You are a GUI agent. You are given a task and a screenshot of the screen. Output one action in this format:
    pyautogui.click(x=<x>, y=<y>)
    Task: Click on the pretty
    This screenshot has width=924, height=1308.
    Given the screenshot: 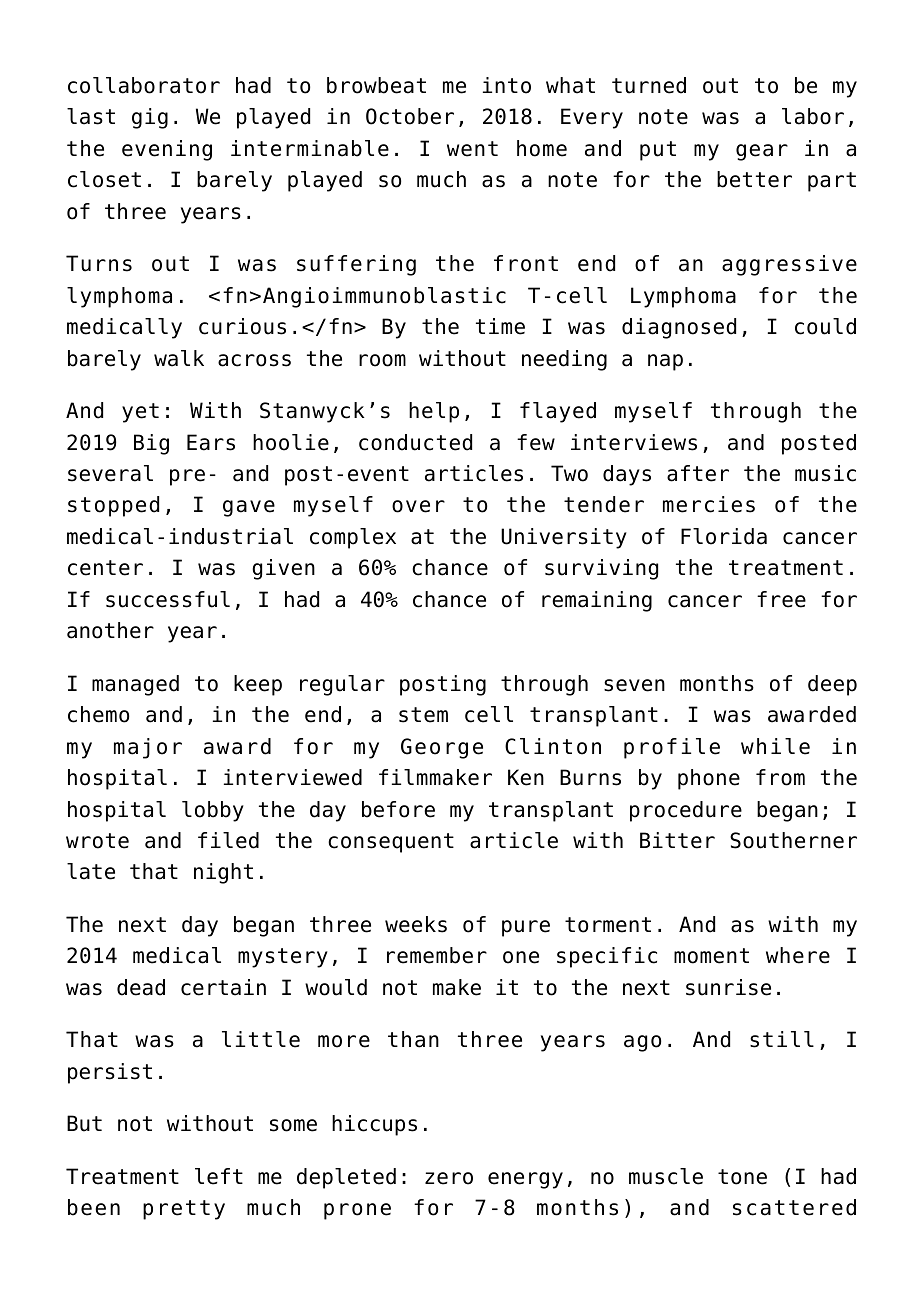 What is the action you would take?
    pyautogui.click(x=184, y=1210)
